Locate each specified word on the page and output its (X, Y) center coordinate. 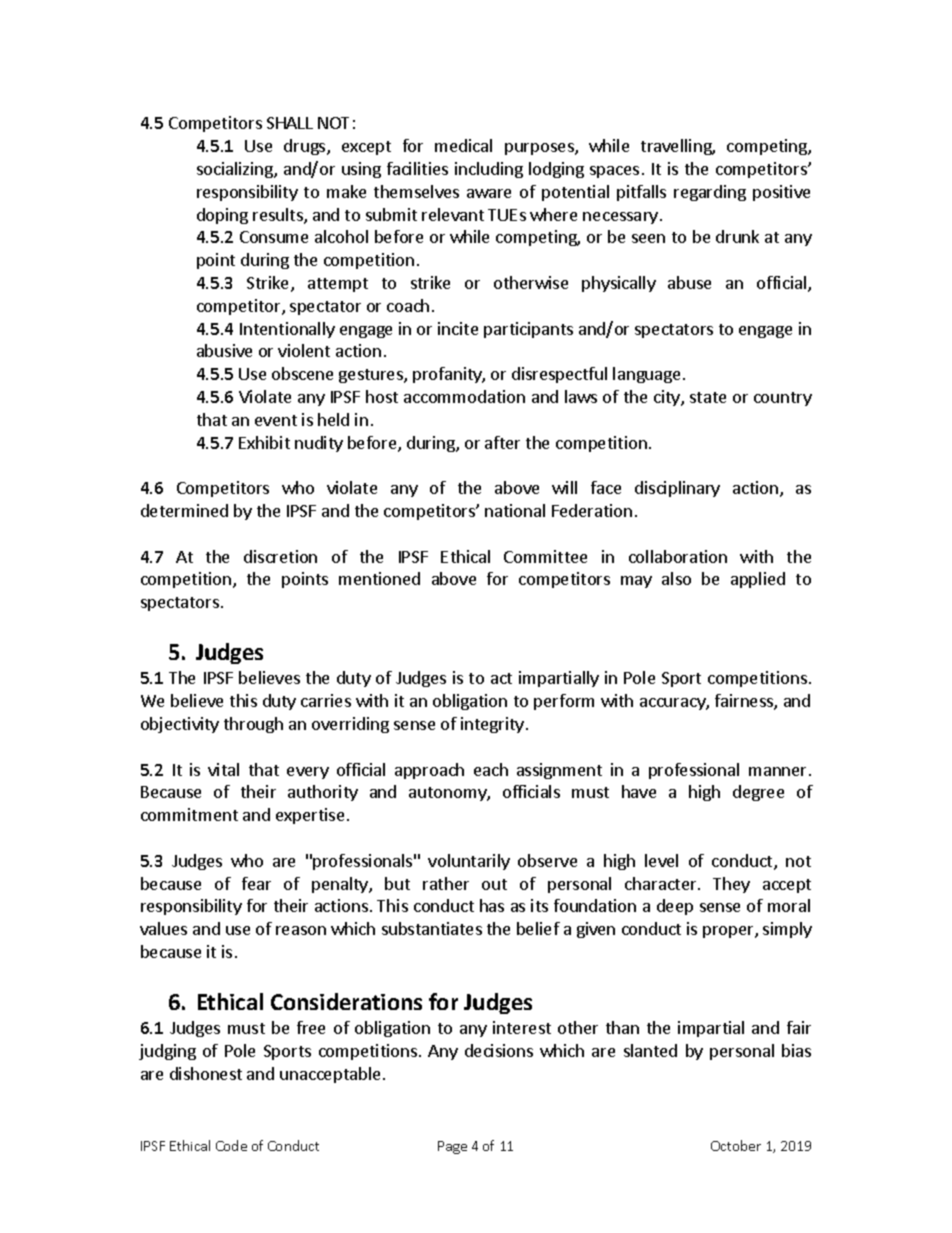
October (736, 1145)
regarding (710, 193)
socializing (236, 170)
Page (452, 1147)
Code (231, 1145)
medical (463, 145)
